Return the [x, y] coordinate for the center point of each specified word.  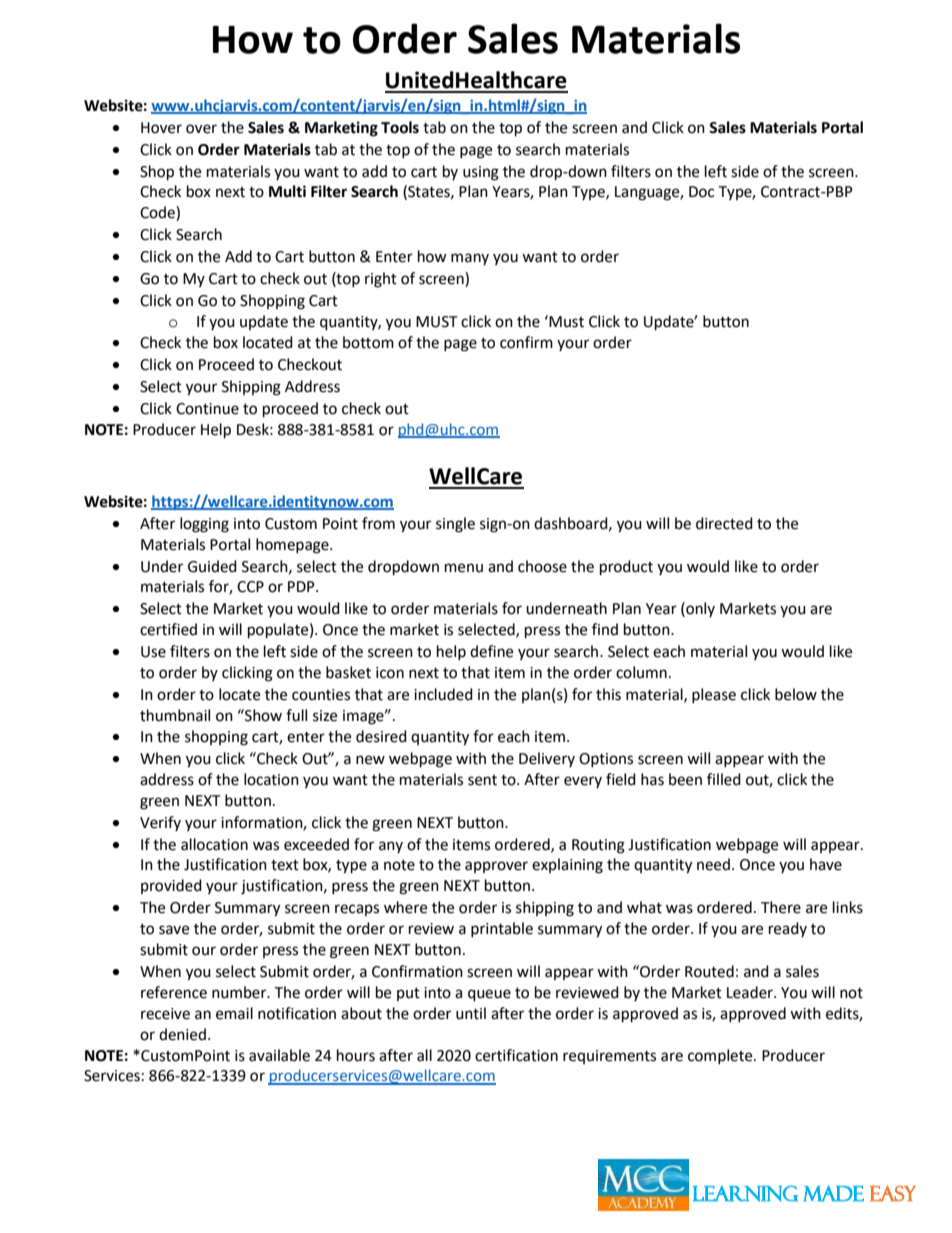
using [481, 173]
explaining [567, 866]
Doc [701, 192]
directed [724, 523]
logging [204, 525]
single [455, 525]
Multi [287, 191]
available [279, 1055]
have [826, 864]
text [285, 865]
